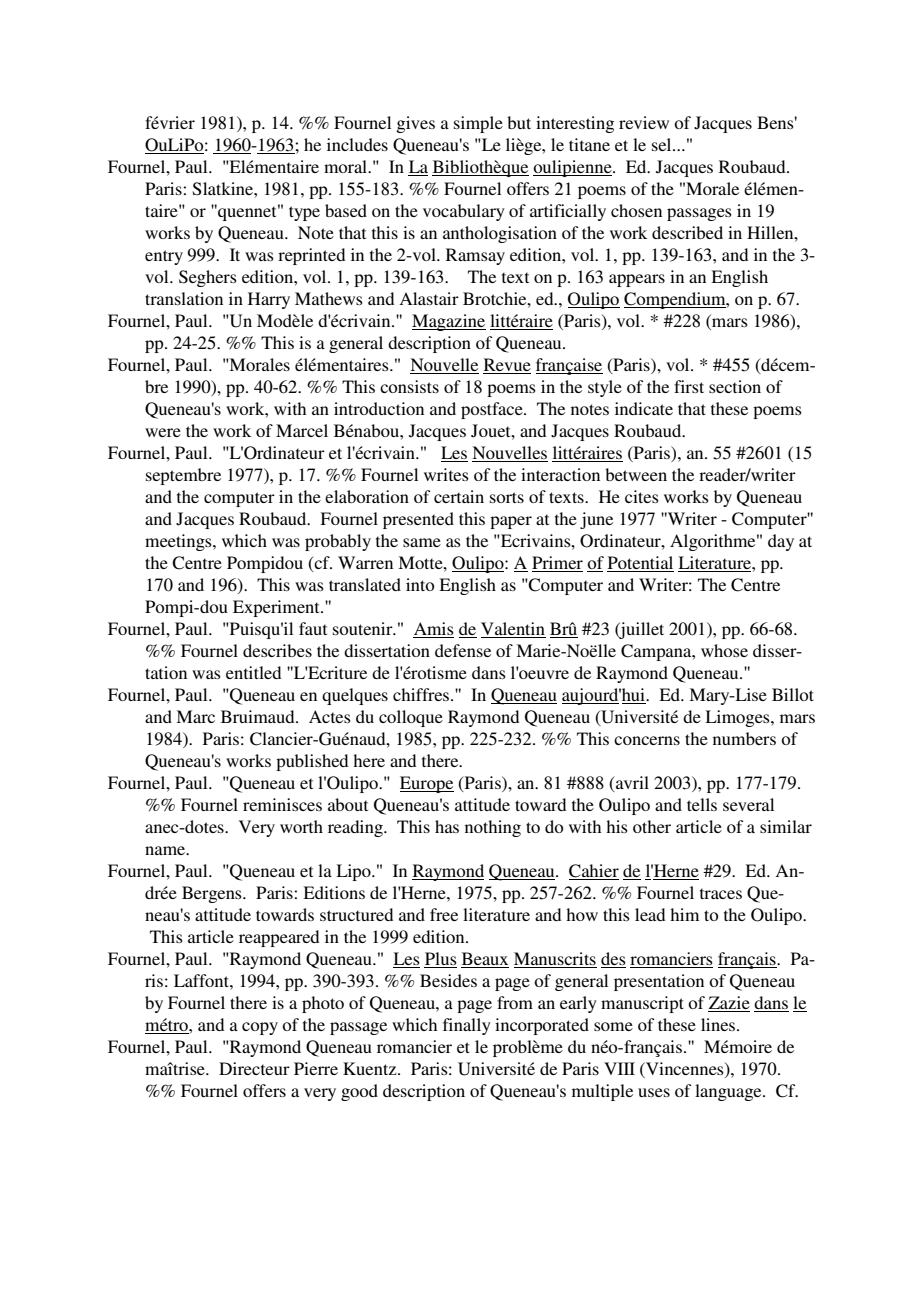  Describe the element at coordinates (507, 366) in the screenshot. I see `Revue` at that location.
